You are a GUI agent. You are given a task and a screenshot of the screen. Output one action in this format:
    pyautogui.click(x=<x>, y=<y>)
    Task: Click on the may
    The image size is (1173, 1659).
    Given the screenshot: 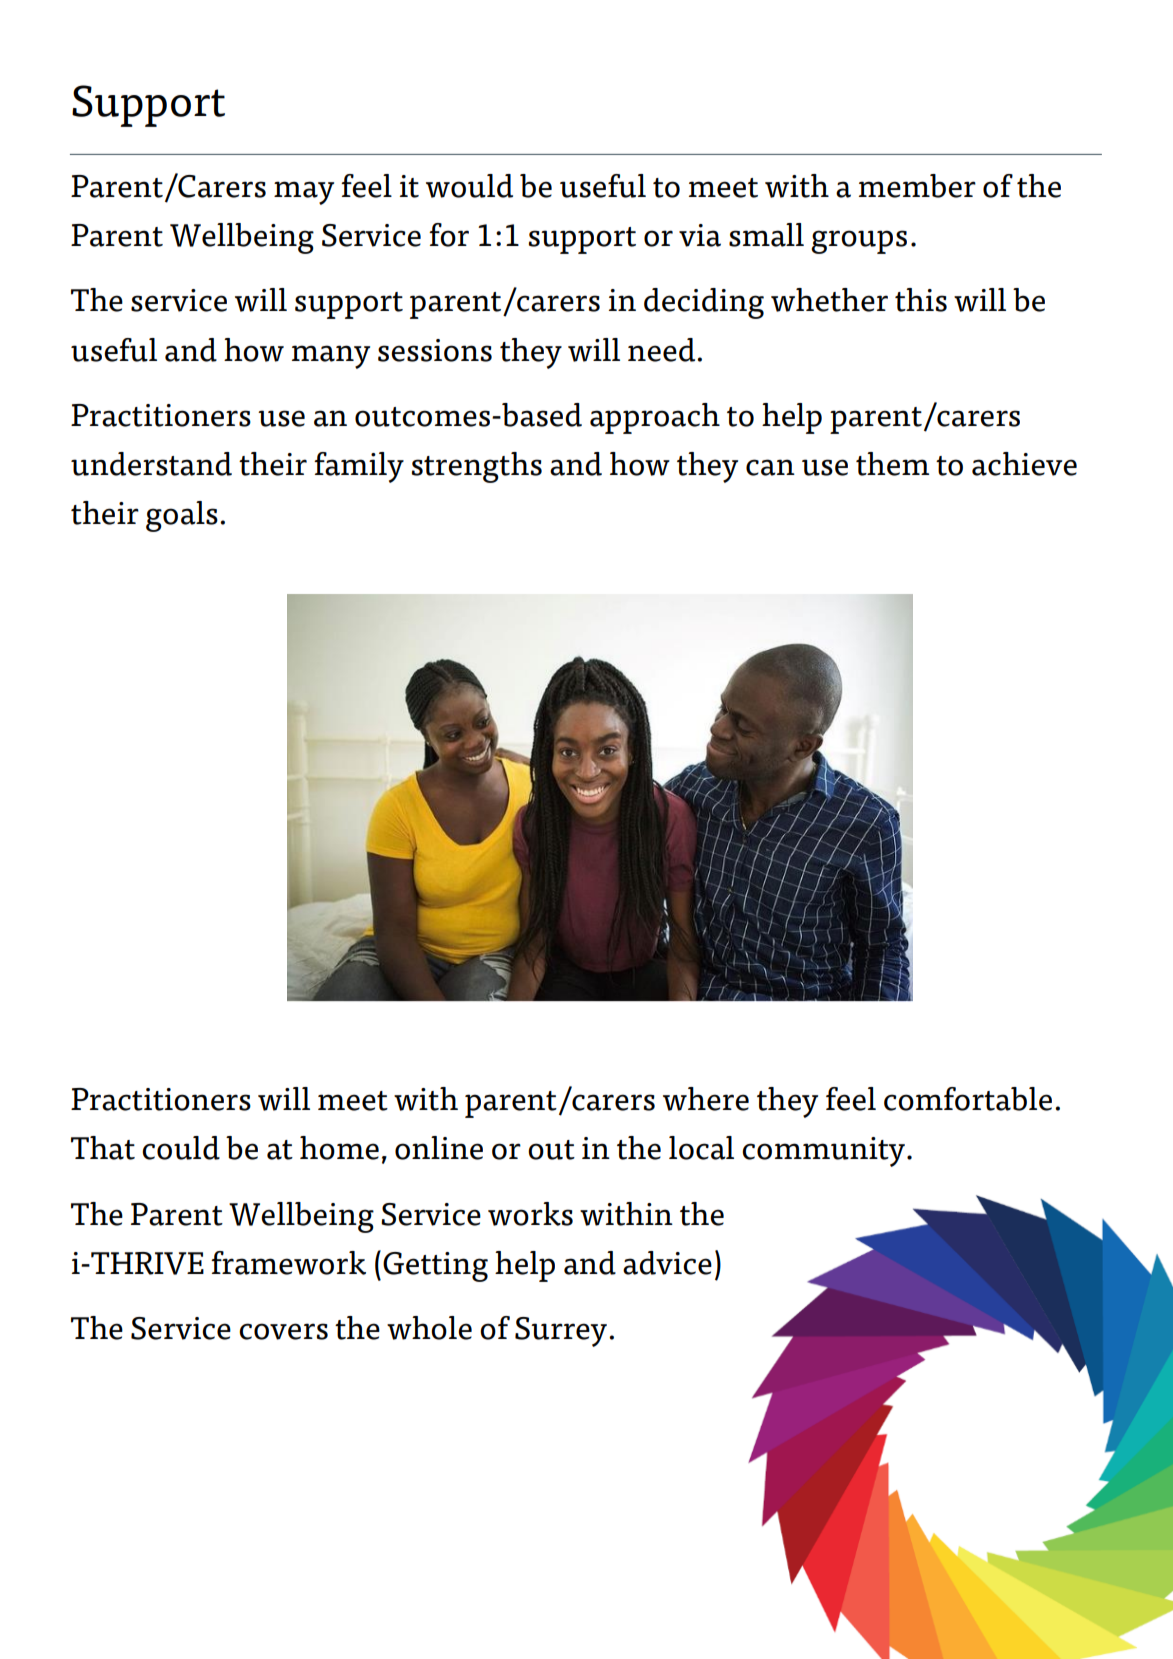 What is the action you would take?
    pyautogui.click(x=304, y=193)
